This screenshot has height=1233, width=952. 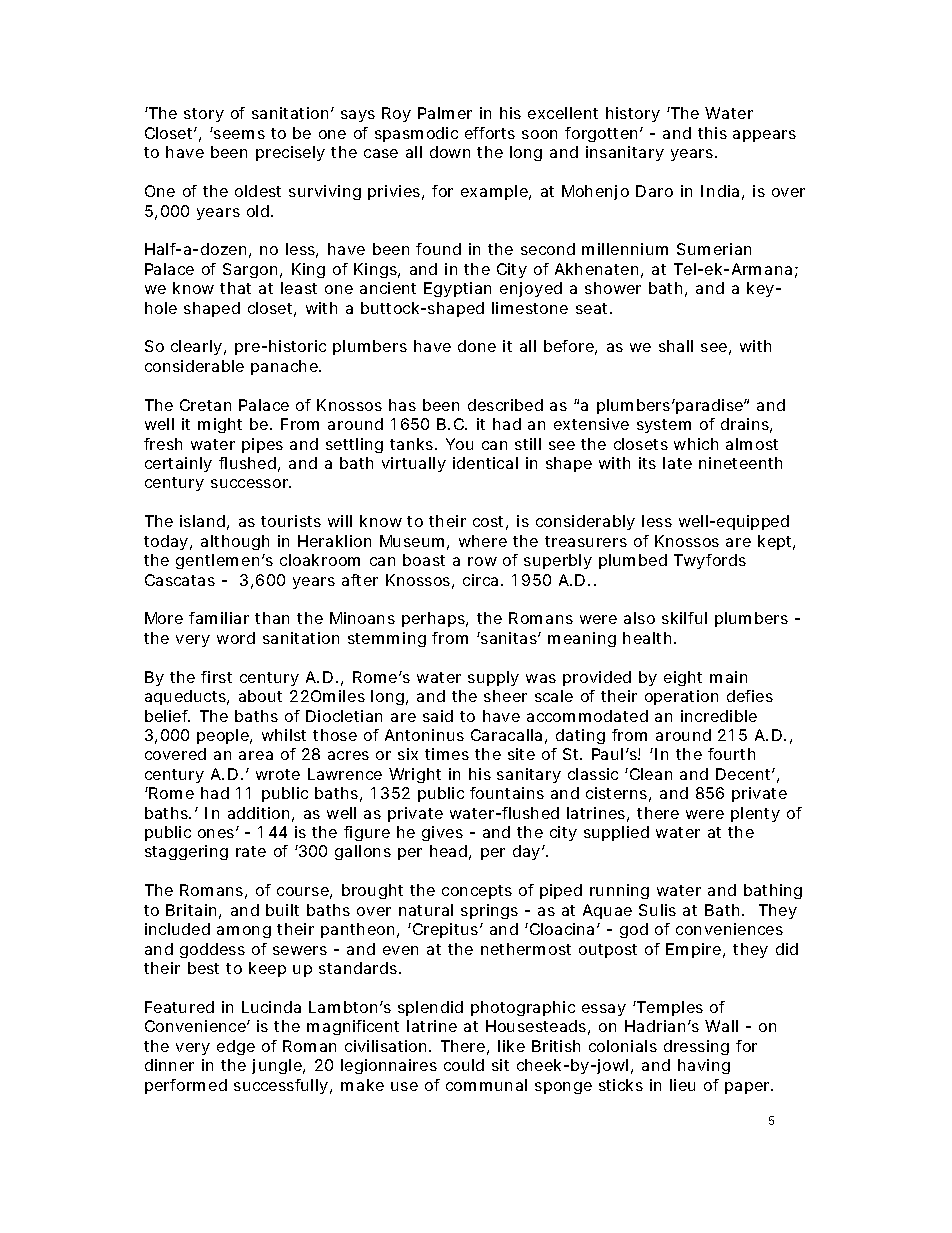 I want to click on seems, so click(x=239, y=134).
